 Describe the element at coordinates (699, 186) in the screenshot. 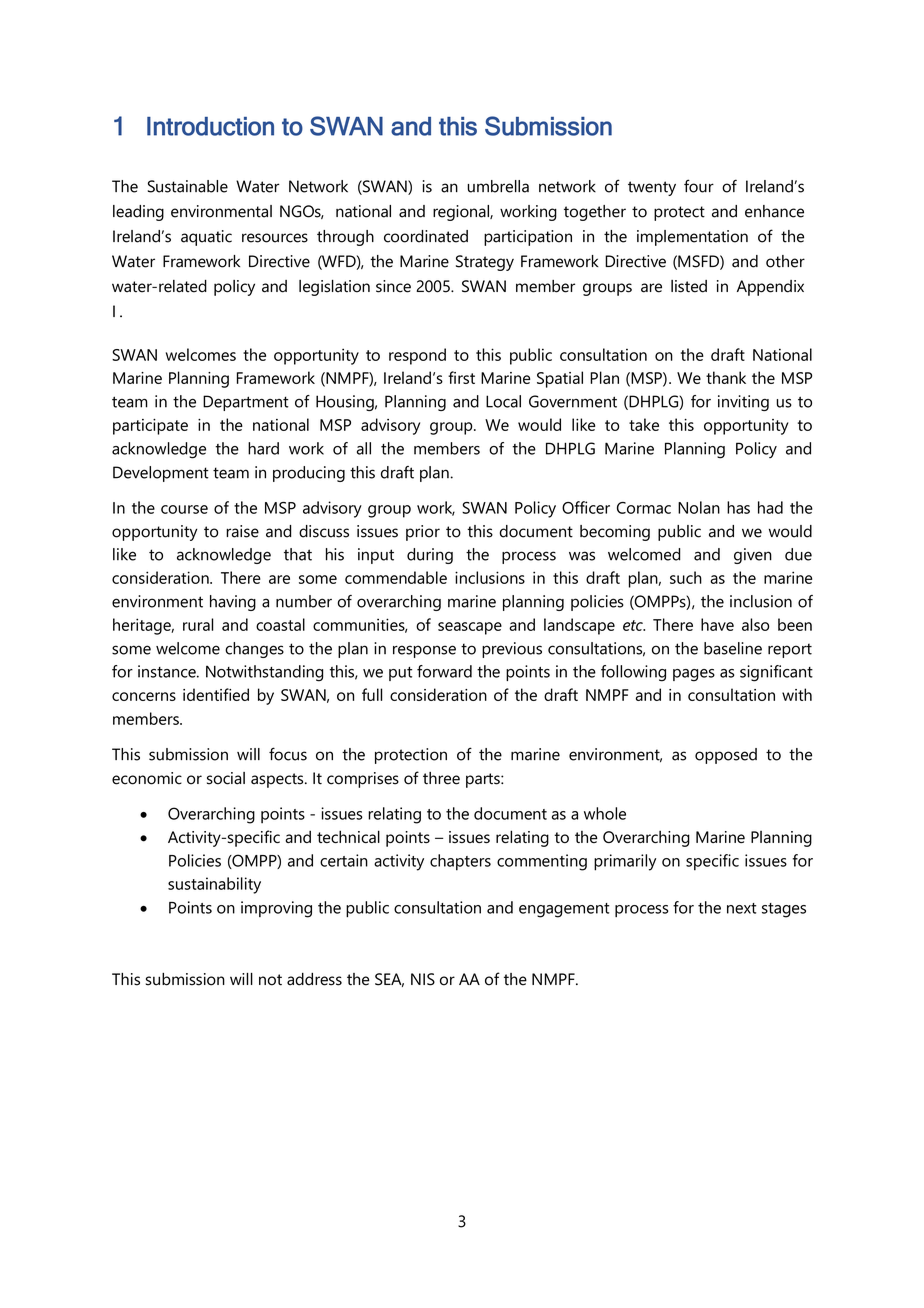

I see `four` at that location.
